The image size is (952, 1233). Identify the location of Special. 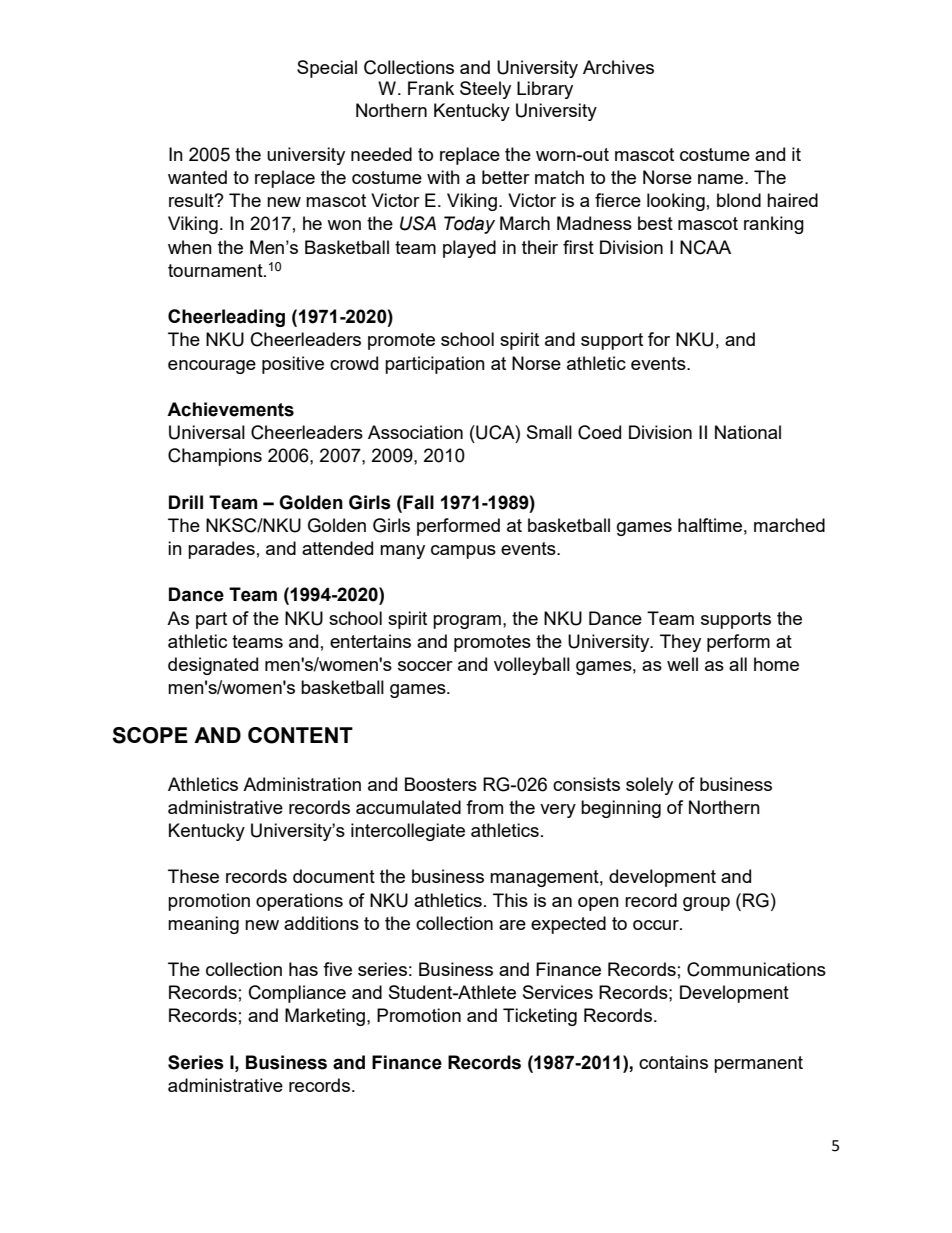
(327, 69).
